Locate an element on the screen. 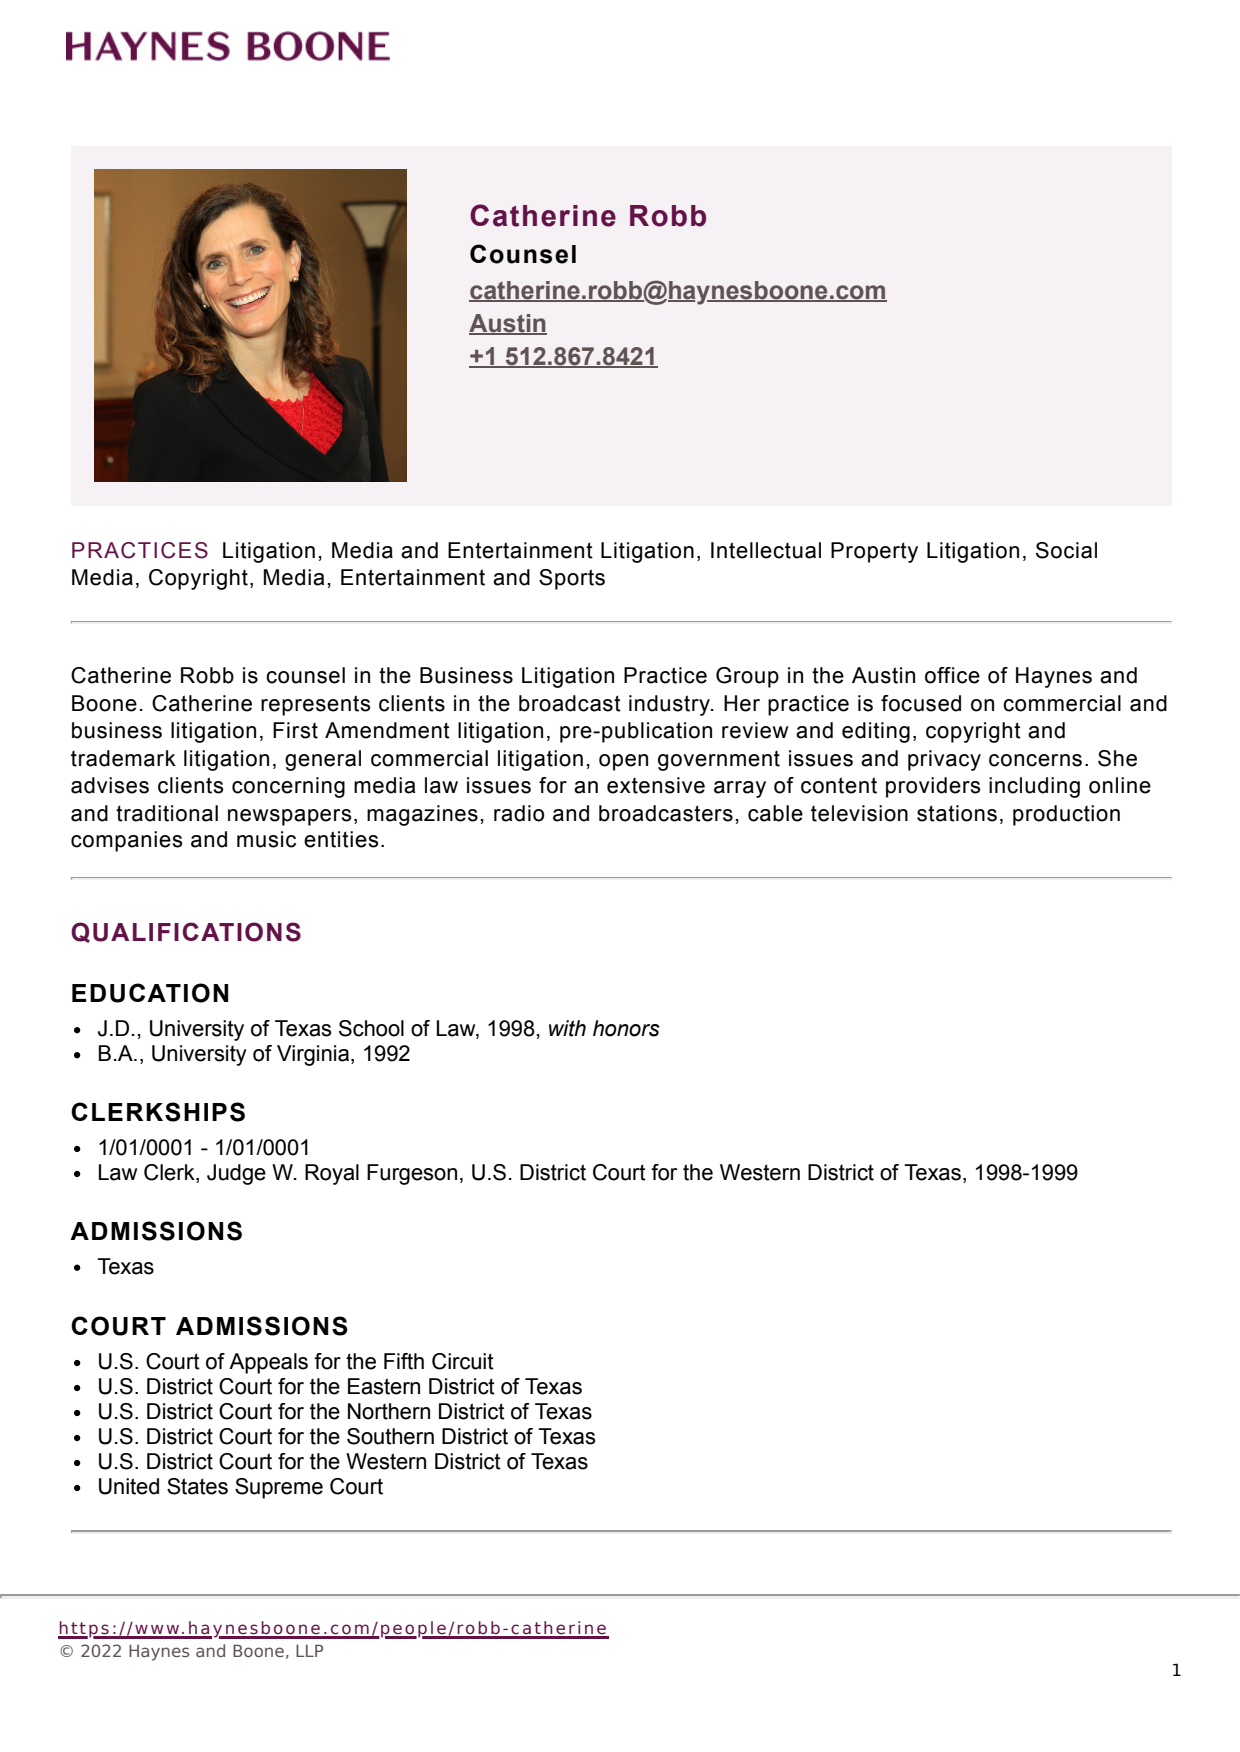  QUALIFICATIONS is located at coordinates (186, 932).
